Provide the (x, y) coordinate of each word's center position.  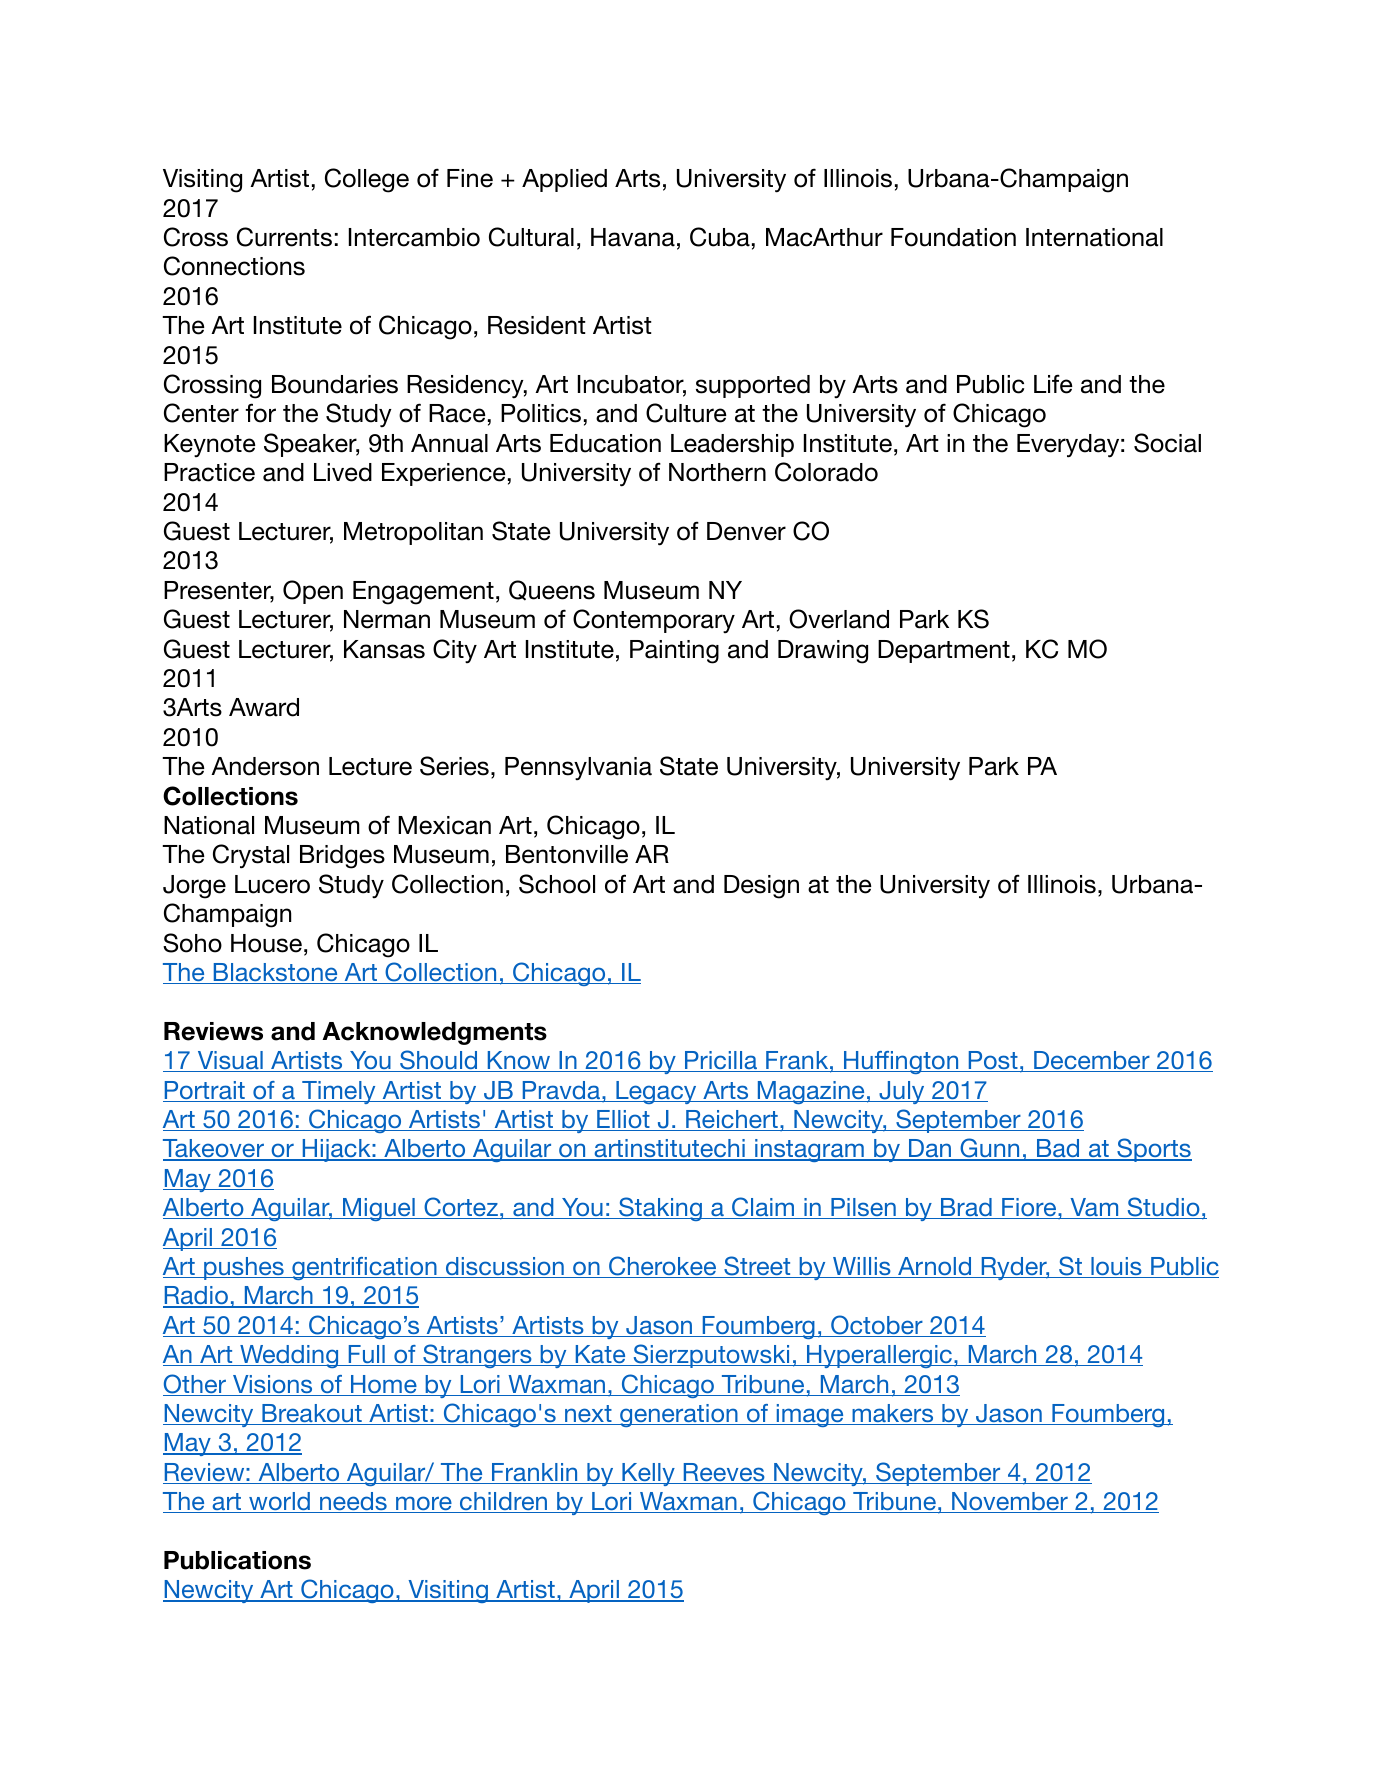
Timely (339, 1092)
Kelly (648, 1474)
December (1092, 1061)
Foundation (953, 237)
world (279, 1502)
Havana (633, 237)
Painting (674, 652)
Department (944, 651)
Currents (284, 237)
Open (313, 592)
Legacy (656, 1092)
